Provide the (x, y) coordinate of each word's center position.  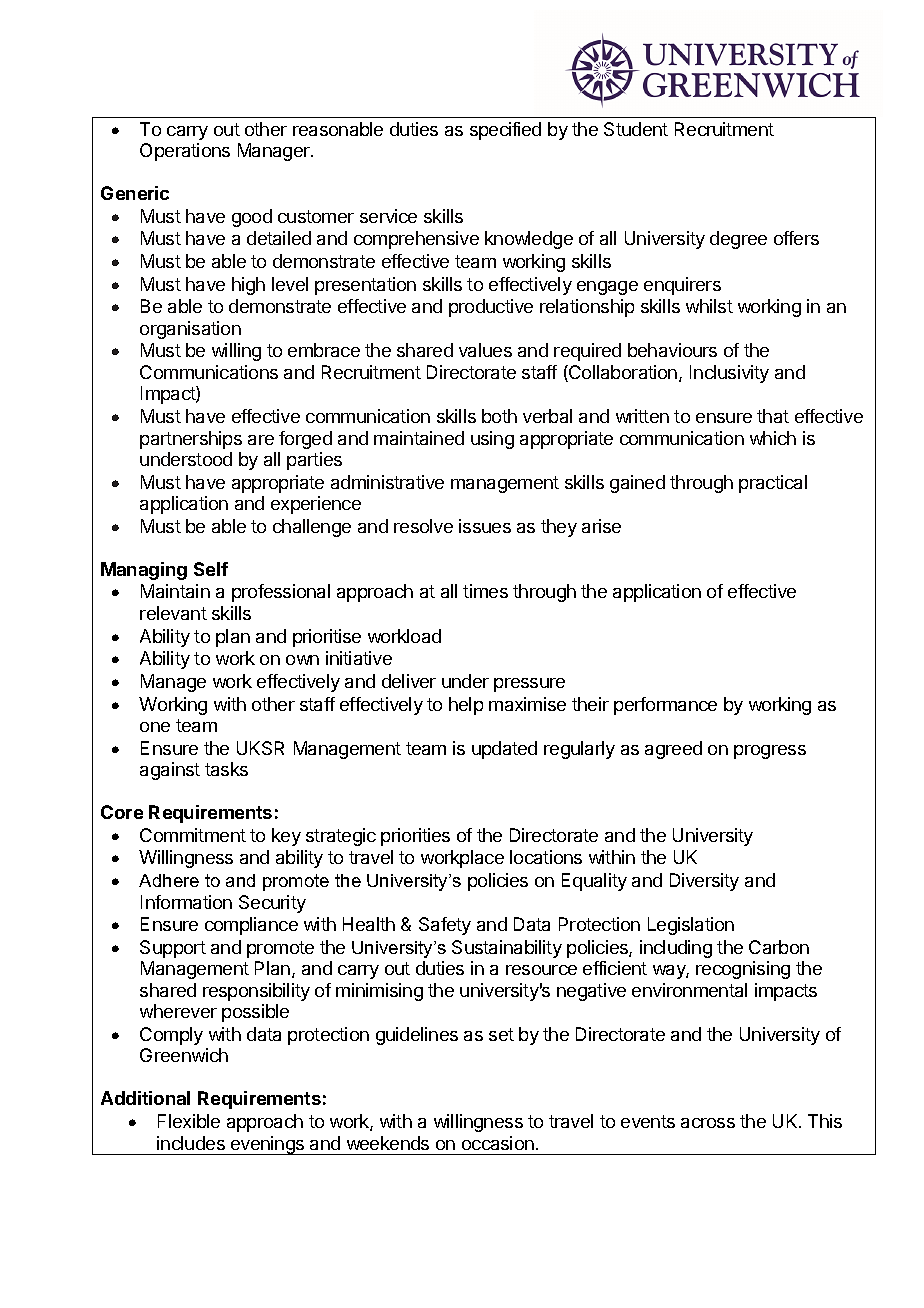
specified (505, 131)
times (485, 591)
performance (665, 706)
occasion (498, 1143)
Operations (185, 152)
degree (738, 240)
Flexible (189, 1121)
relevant (173, 613)
